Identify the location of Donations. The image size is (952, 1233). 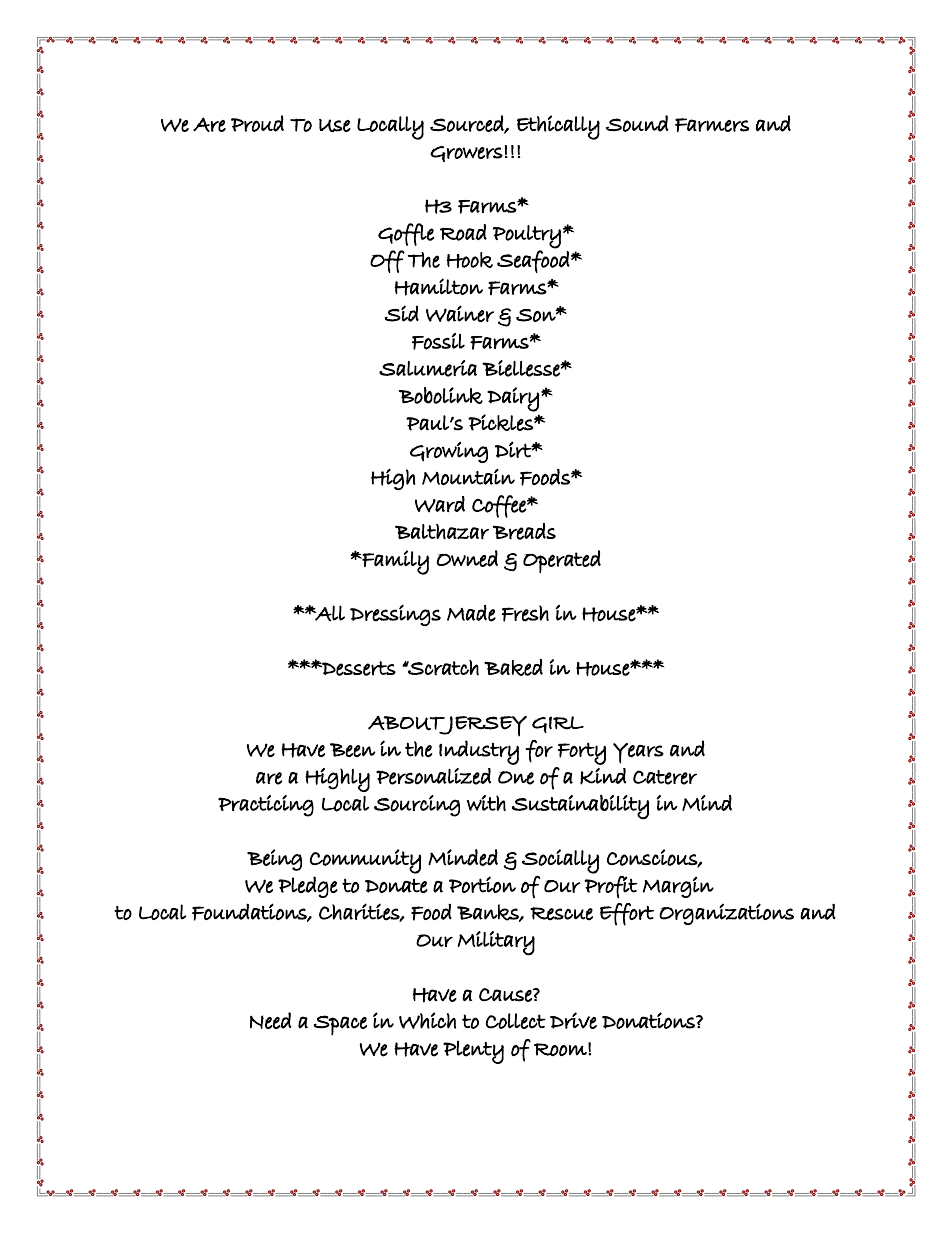
(649, 1020).
